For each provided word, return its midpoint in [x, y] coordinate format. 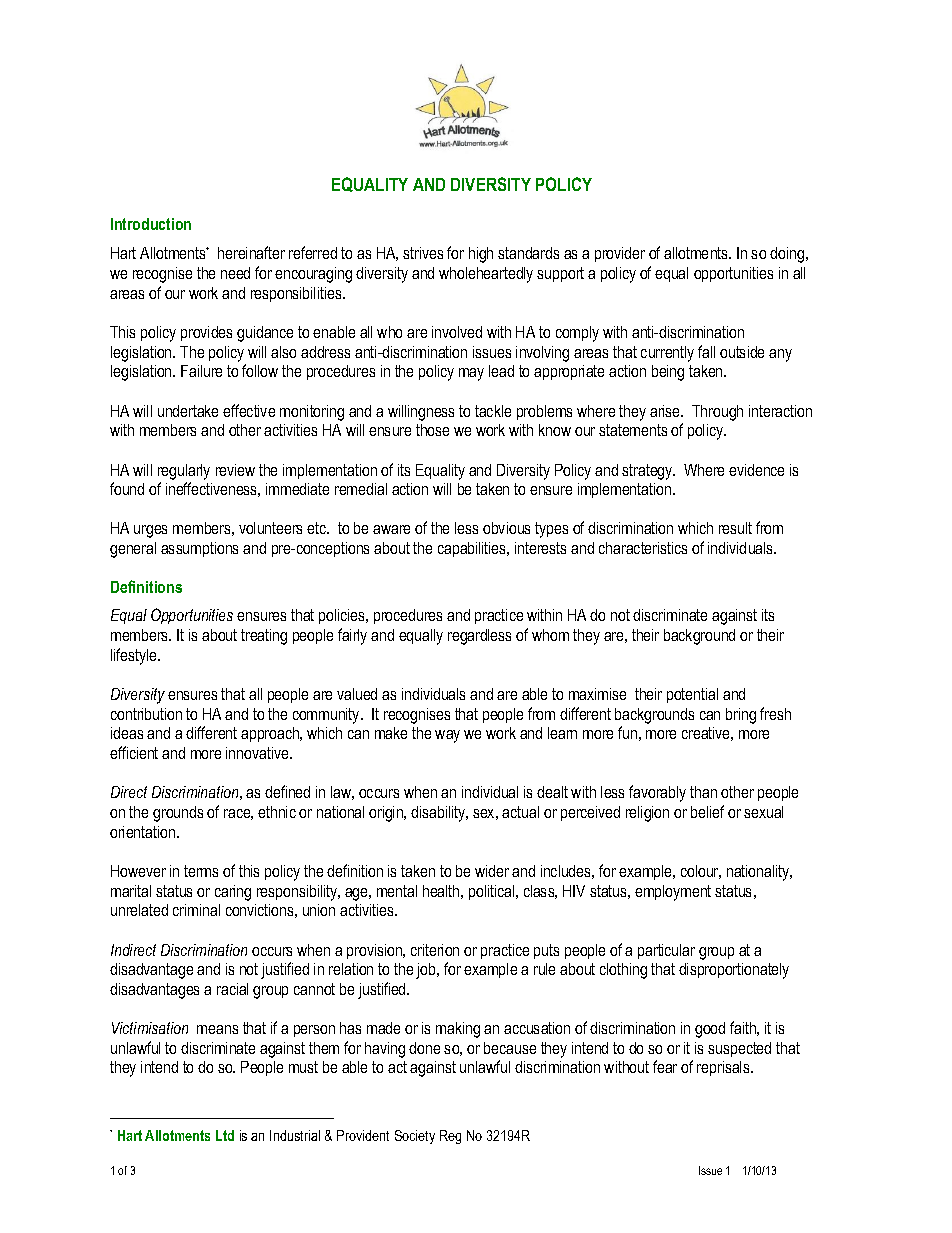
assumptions [199, 549]
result [735, 528]
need [235, 273]
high [481, 255]
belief [707, 811]
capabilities [473, 549]
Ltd [225, 1135]
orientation [142, 832]
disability [439, 814]
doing [788, 255]
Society [415, 1137]
